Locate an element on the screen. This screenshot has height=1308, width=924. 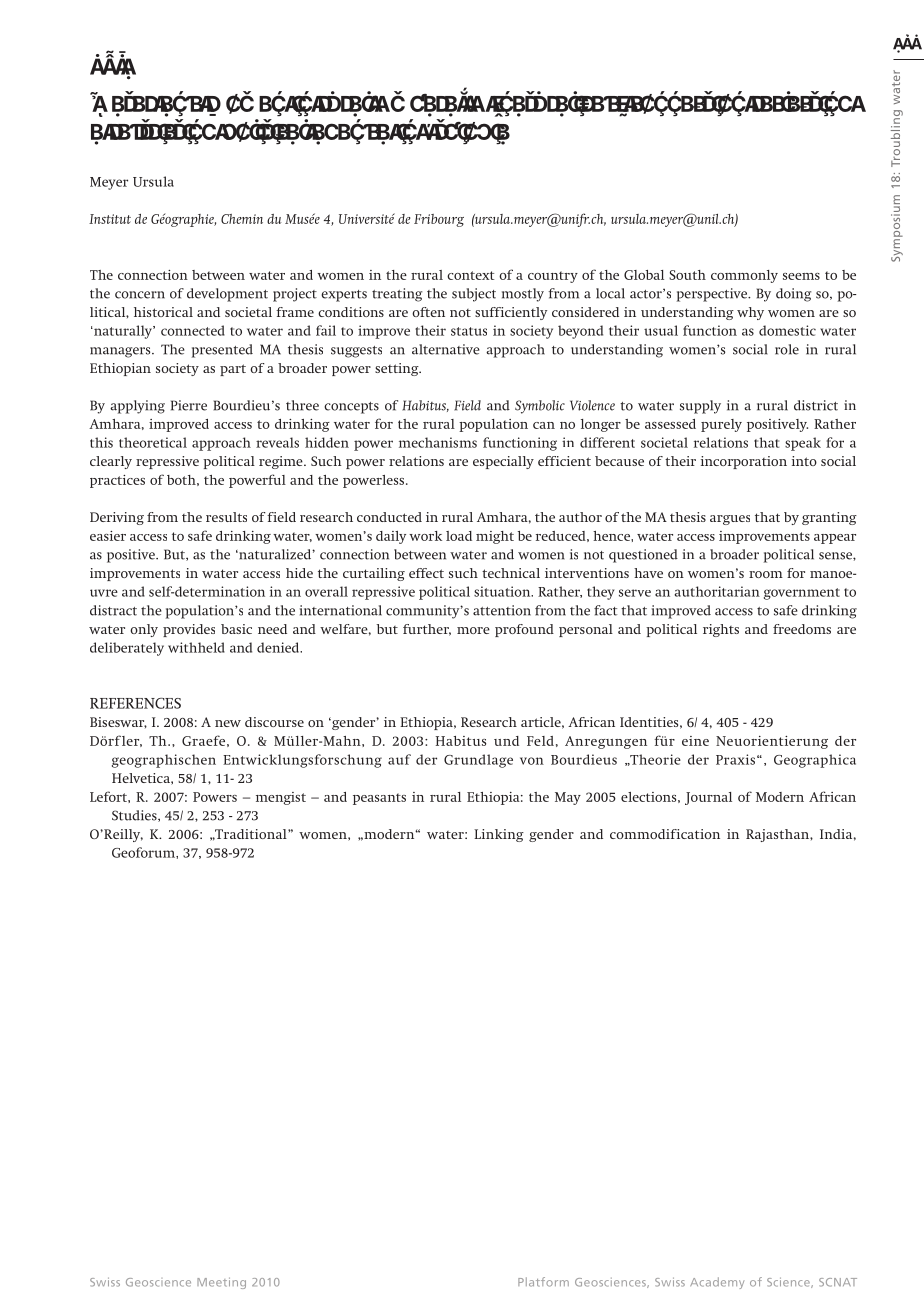
Linking is located at coordinates (499, 835).
